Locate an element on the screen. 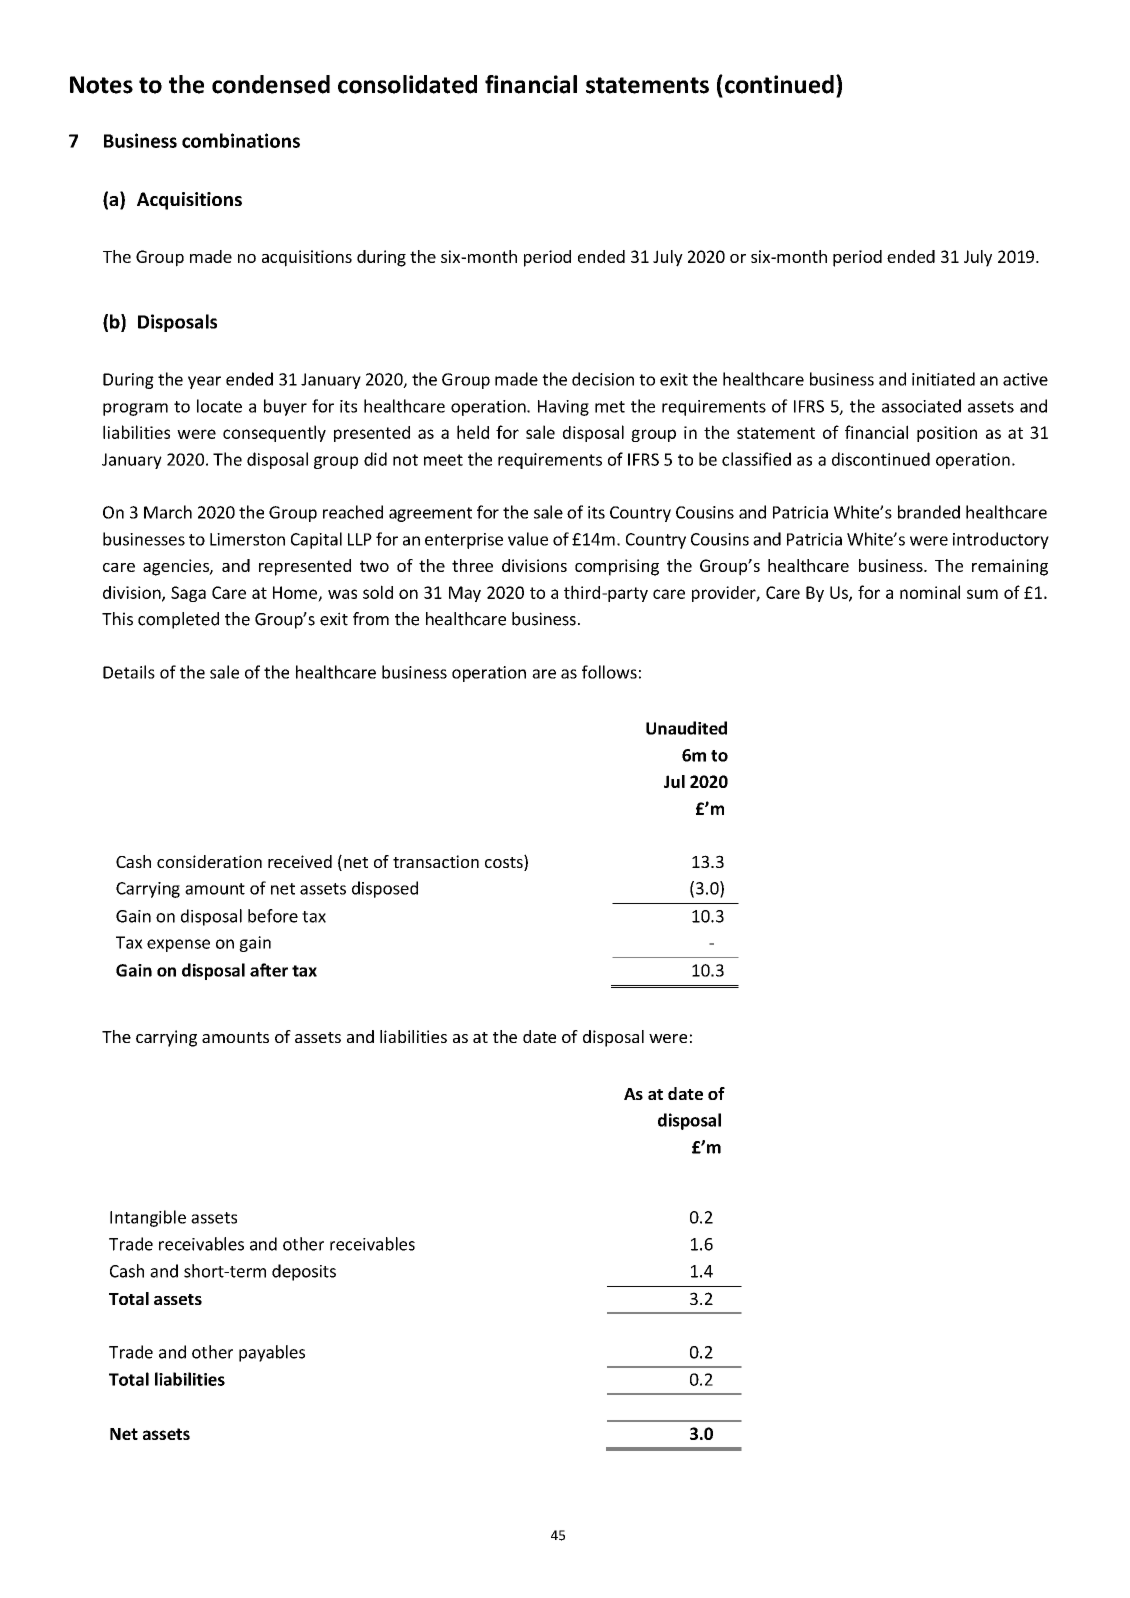  branded is located at coordinates (929, 512).
